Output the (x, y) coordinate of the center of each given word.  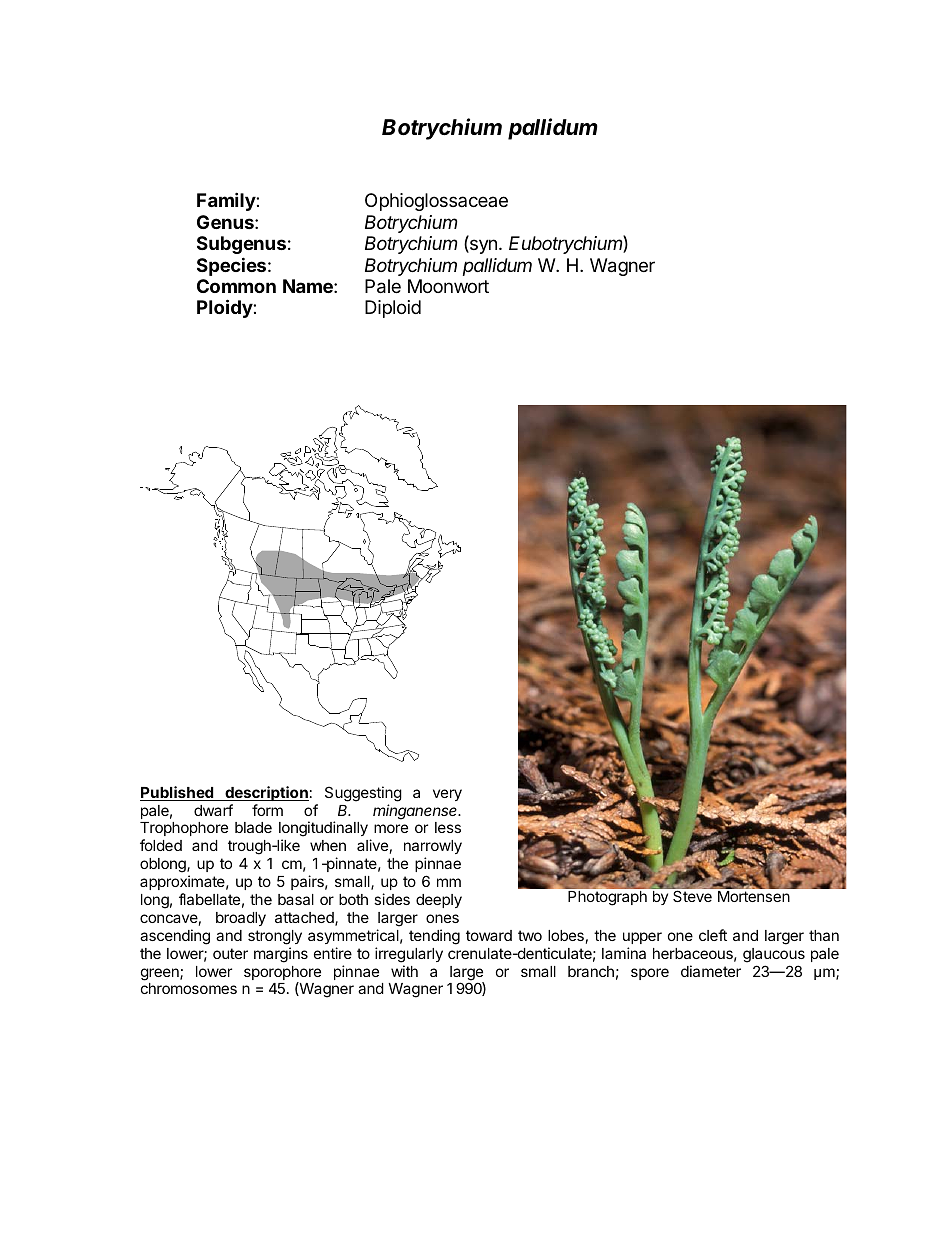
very (447, 795)
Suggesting (363, 794)
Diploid (393, 309)
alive (372, 845)
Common (236, 286)
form (267, 810)
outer (230, 953)
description (266, 793)
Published (177, 793)
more (391, 828)
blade (253, 827)
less (448, 827)
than (824, 935)
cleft (713, 935)
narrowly (433, 849)
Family (227, 201)
